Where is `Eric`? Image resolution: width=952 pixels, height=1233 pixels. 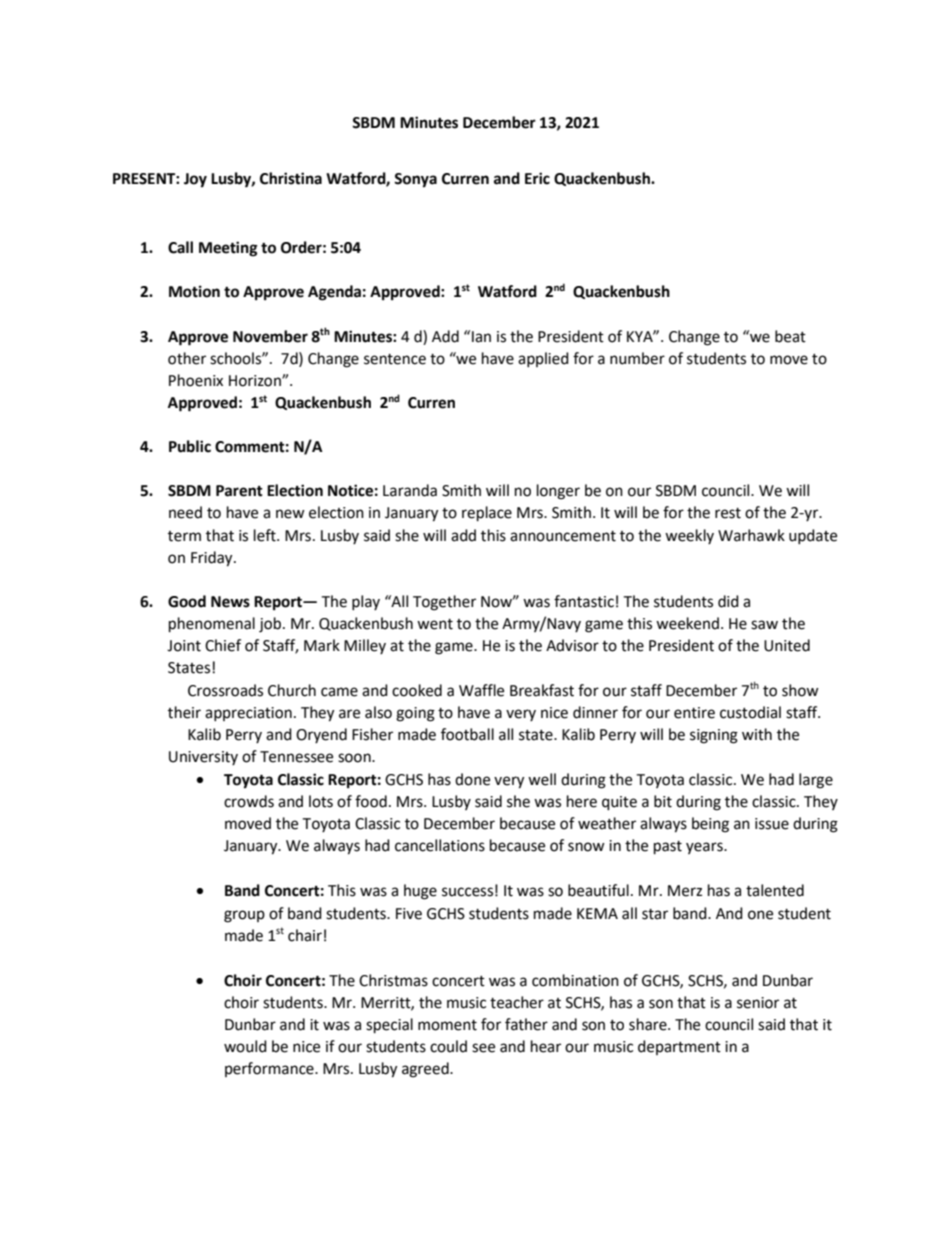 Eric is located at coordinates (537, 178).
